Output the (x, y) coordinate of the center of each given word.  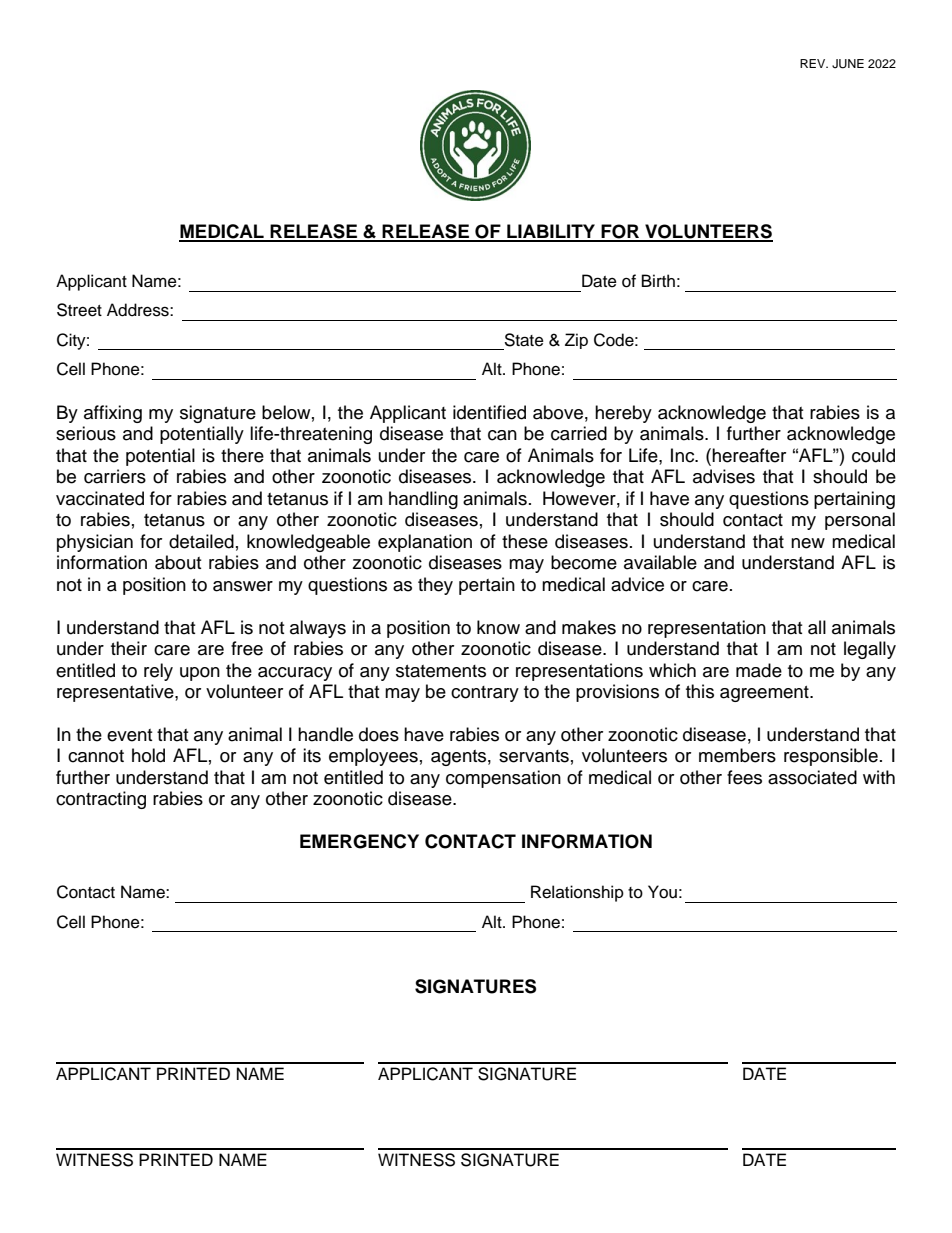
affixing (113, 414)
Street (79, 310)
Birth (658, 280)
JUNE (848, 64)
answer (243, 586)
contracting (101, 800)
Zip (576, 341)
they (435, 586)
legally (870, 650)
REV (814, 63)
